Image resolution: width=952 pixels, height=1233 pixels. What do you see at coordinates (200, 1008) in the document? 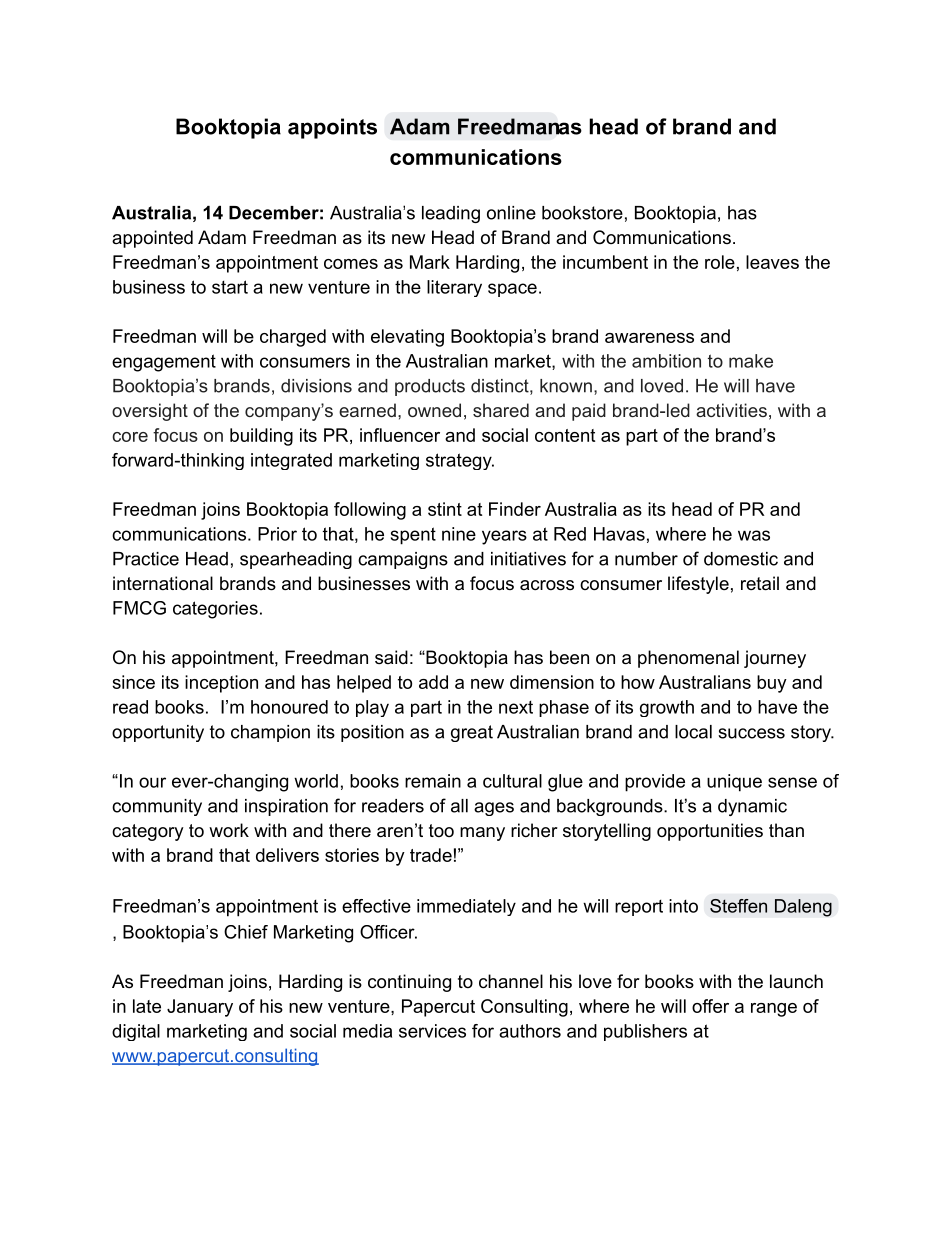
I see `January` at bounding box center [200, 1008].
